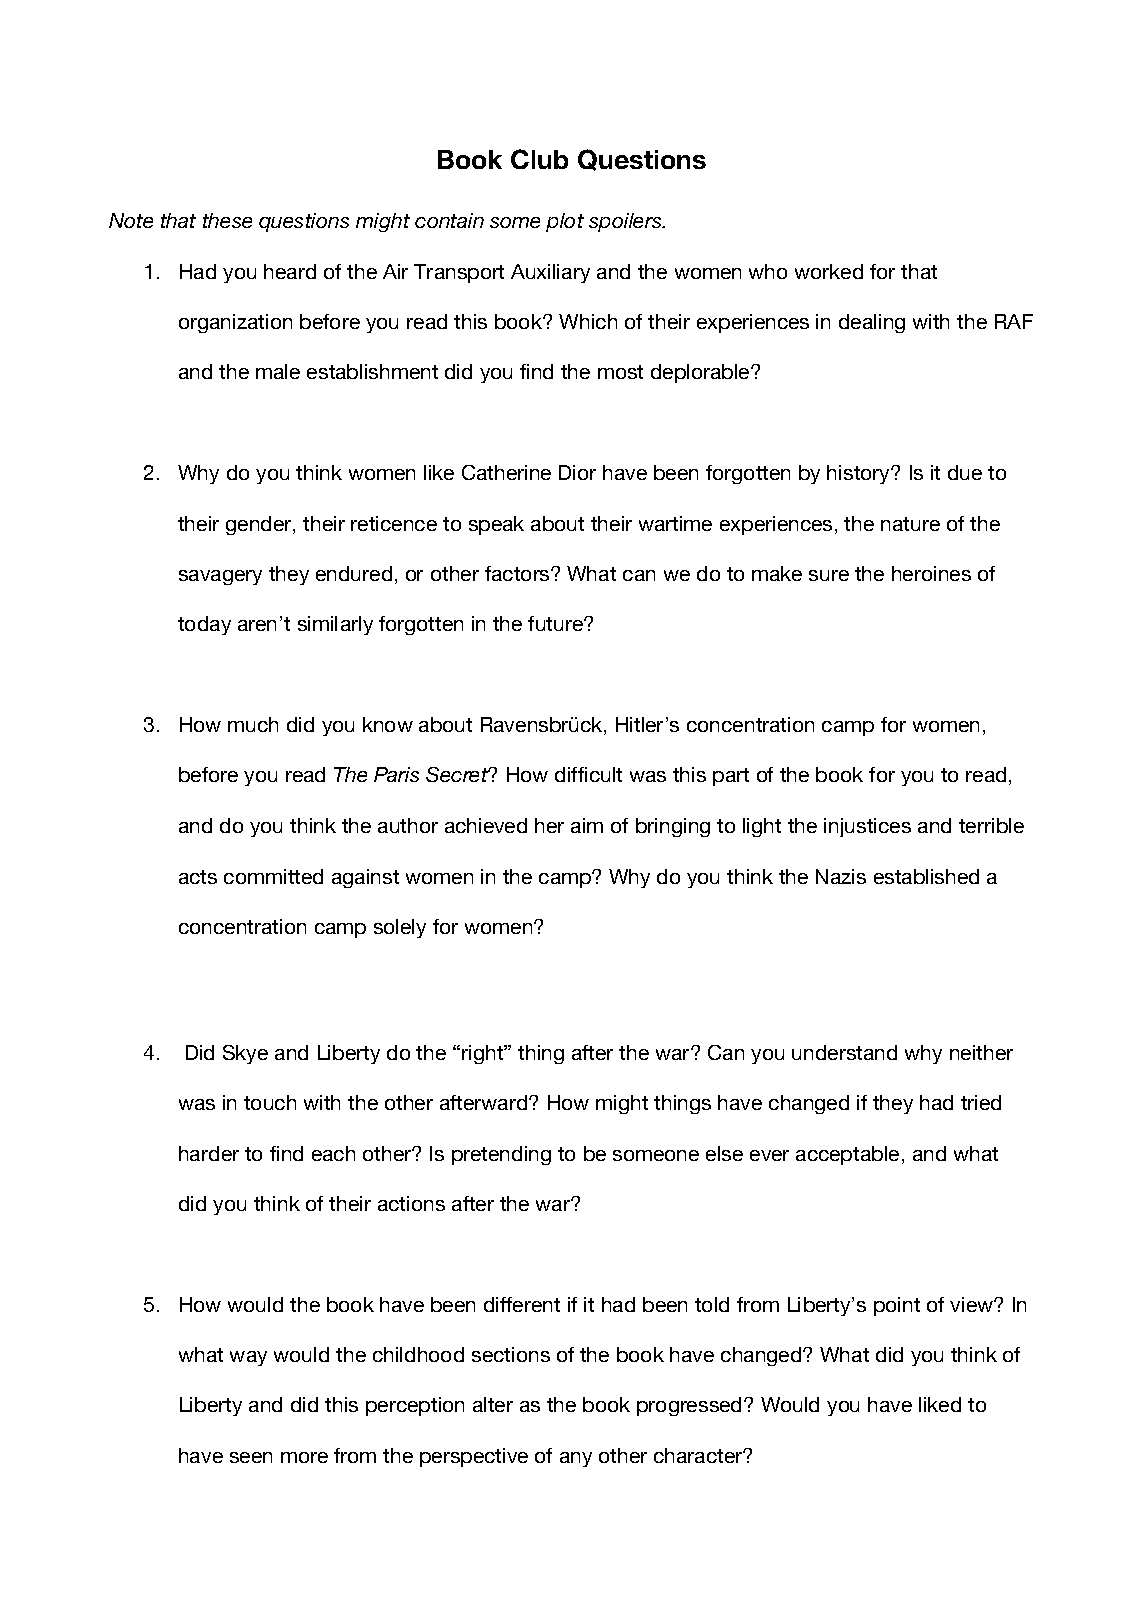  Describe the element at coordinates (565, 222) in the screenshot. I see `plot` at that location.
